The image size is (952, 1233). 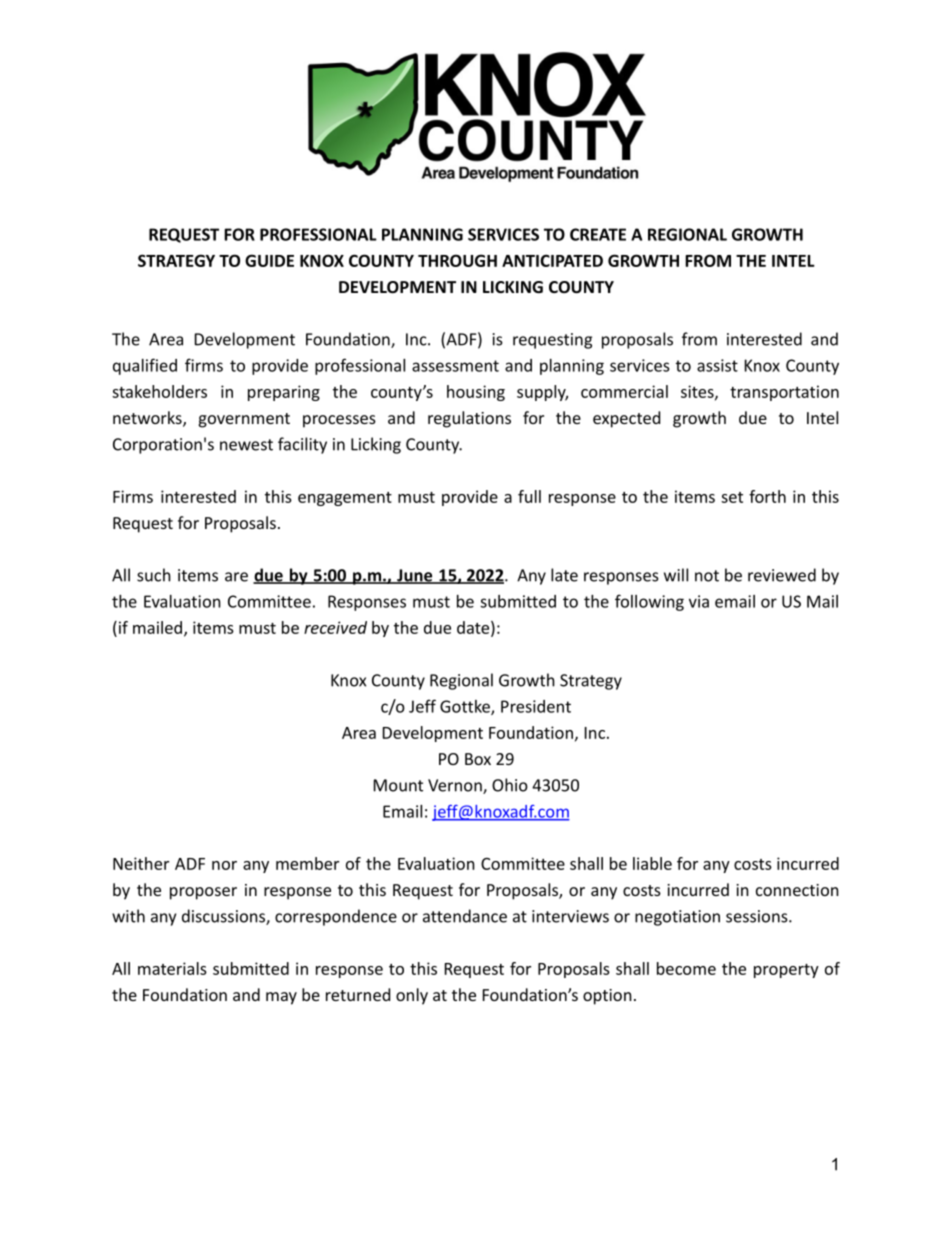 I want to click on newest, so click(x=246, y=445).
